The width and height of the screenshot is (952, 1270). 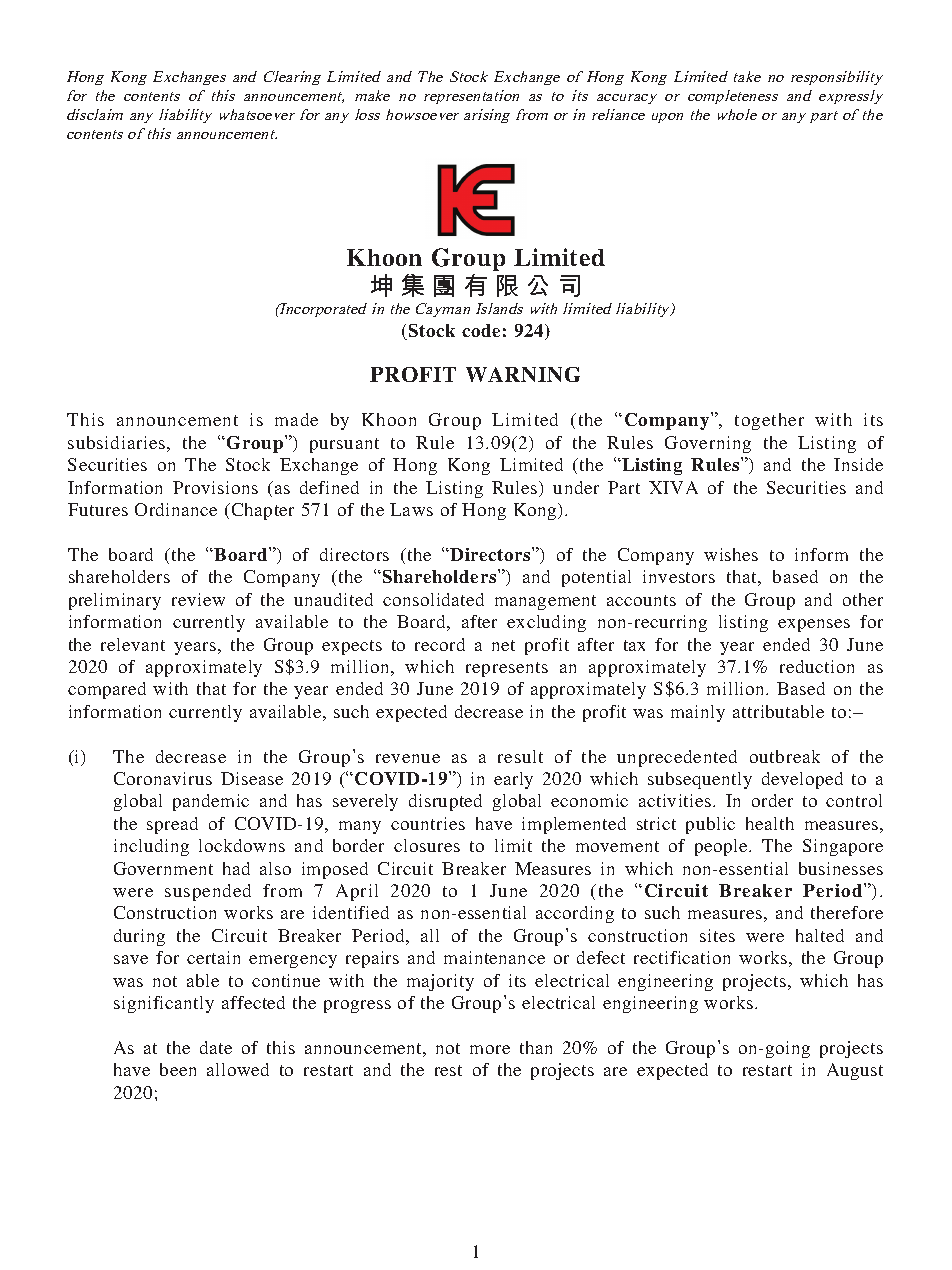 What do you see at coordinates (296, 419) in the screenshot?
I see `made` at bounding box center [296, 419].
